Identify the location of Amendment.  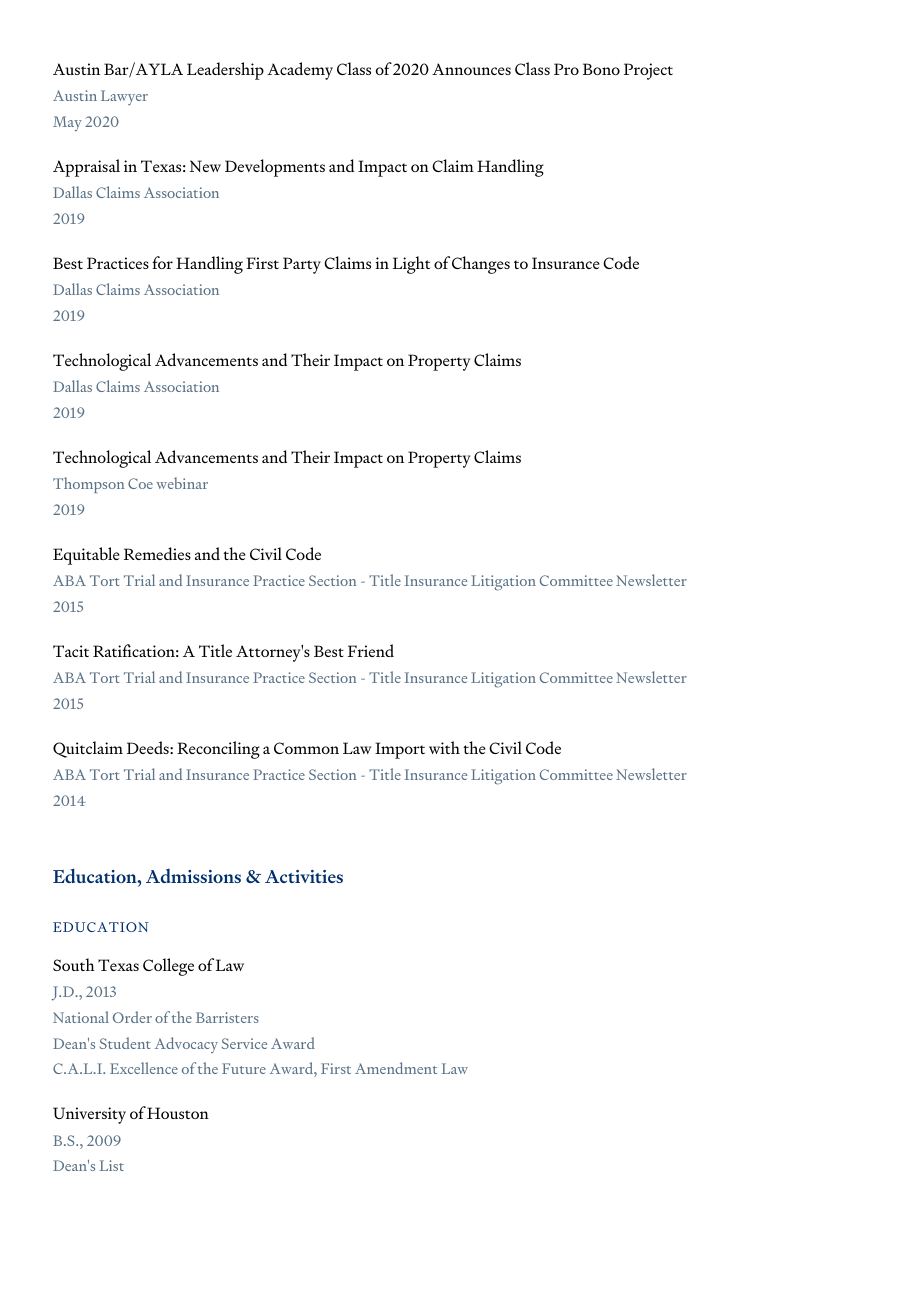
(396, 1068).
